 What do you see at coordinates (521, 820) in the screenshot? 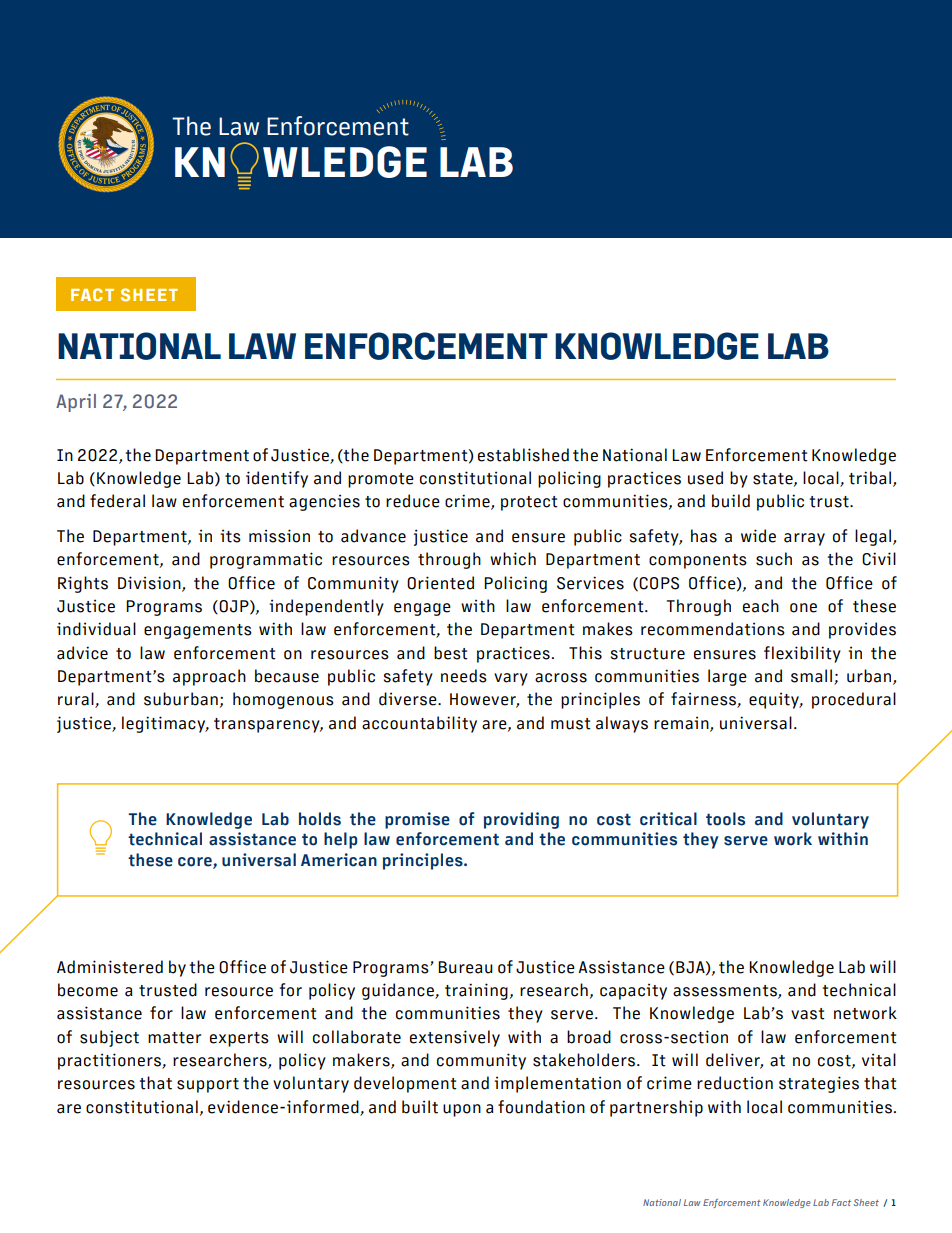
I see `providing` at bounding box center [521, 820].
